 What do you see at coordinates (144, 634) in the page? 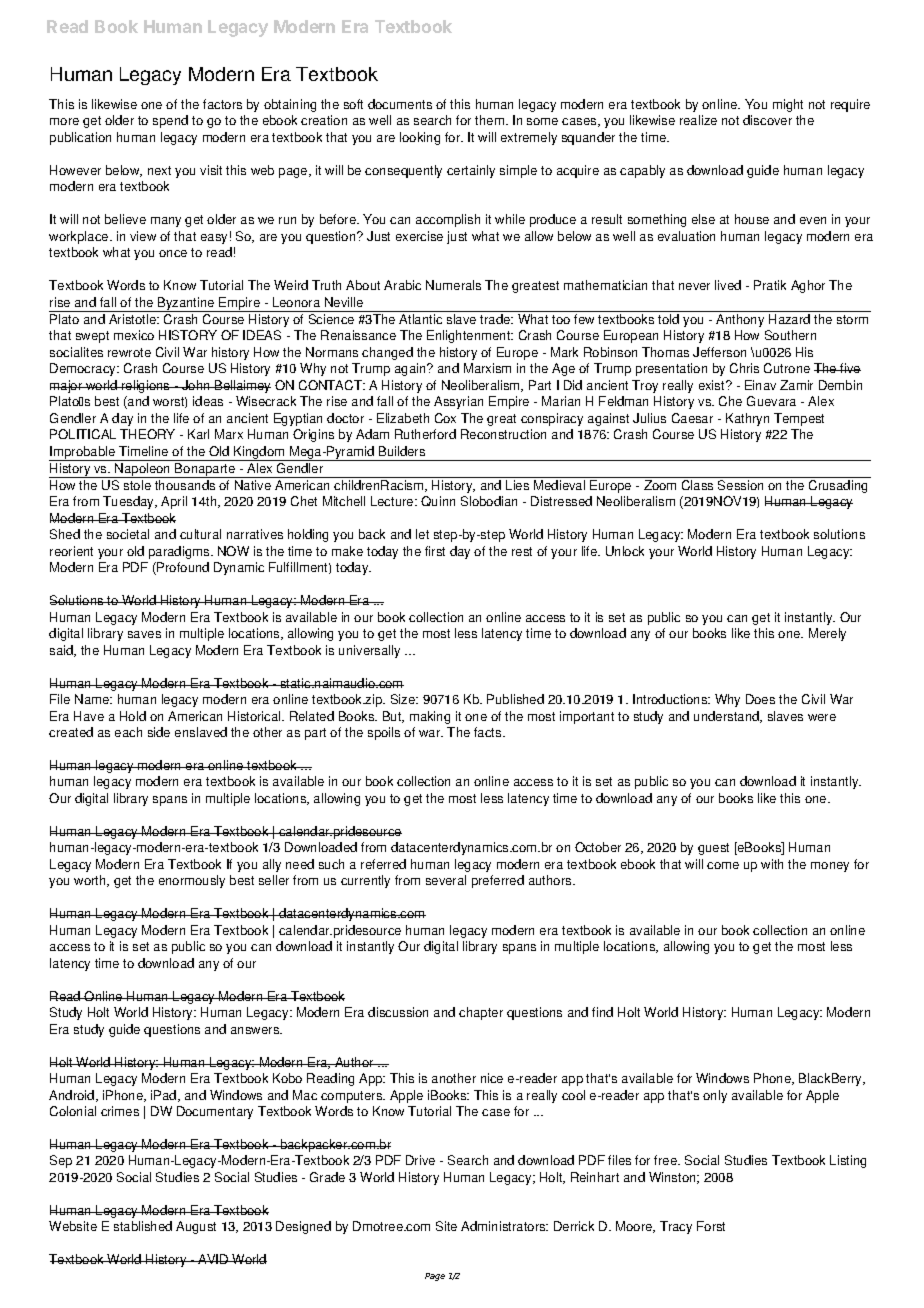
I see `saves` at bounding box center [144, 634].
